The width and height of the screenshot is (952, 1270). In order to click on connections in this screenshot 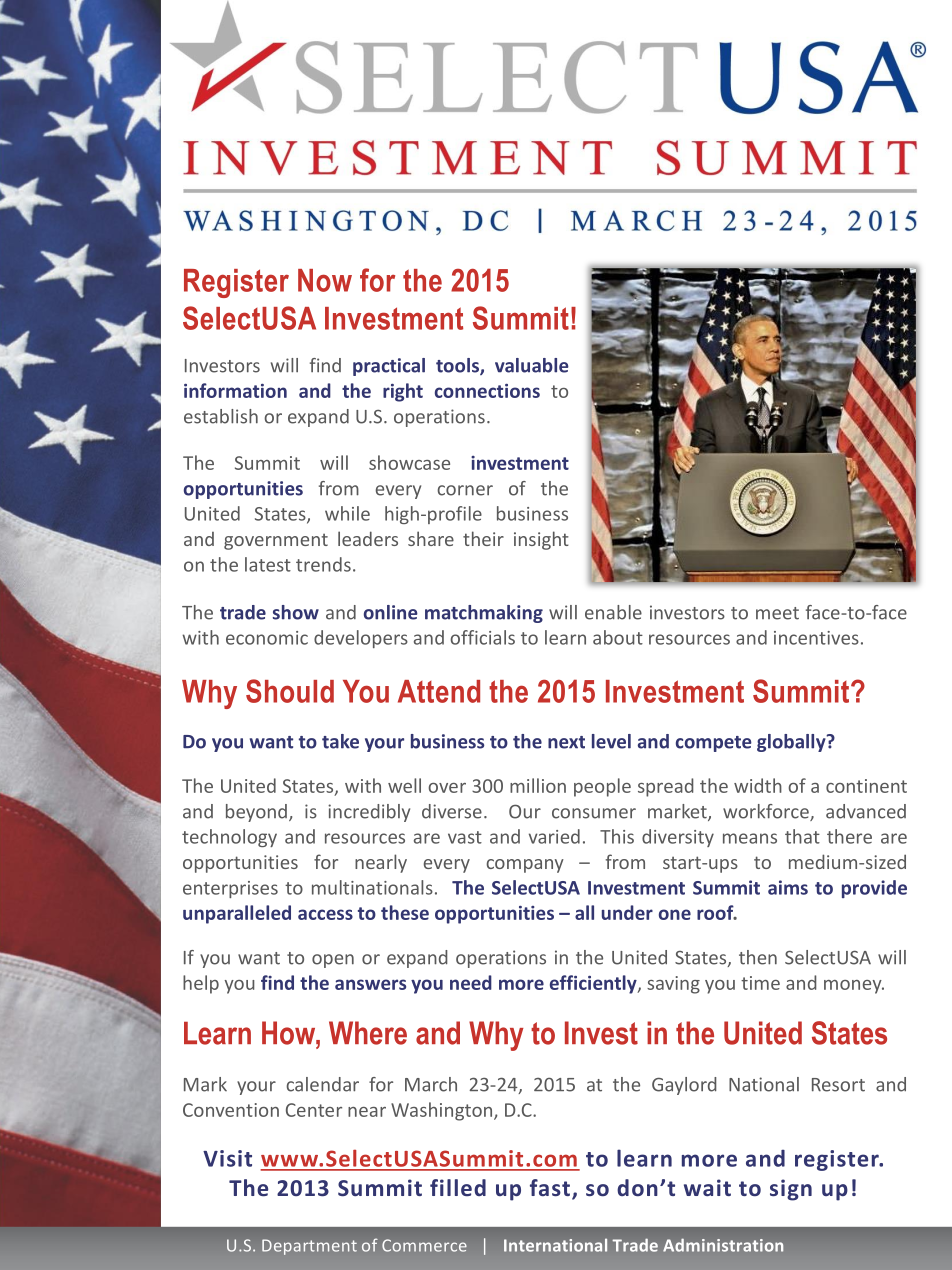, I will do `click(487, 391)`.
